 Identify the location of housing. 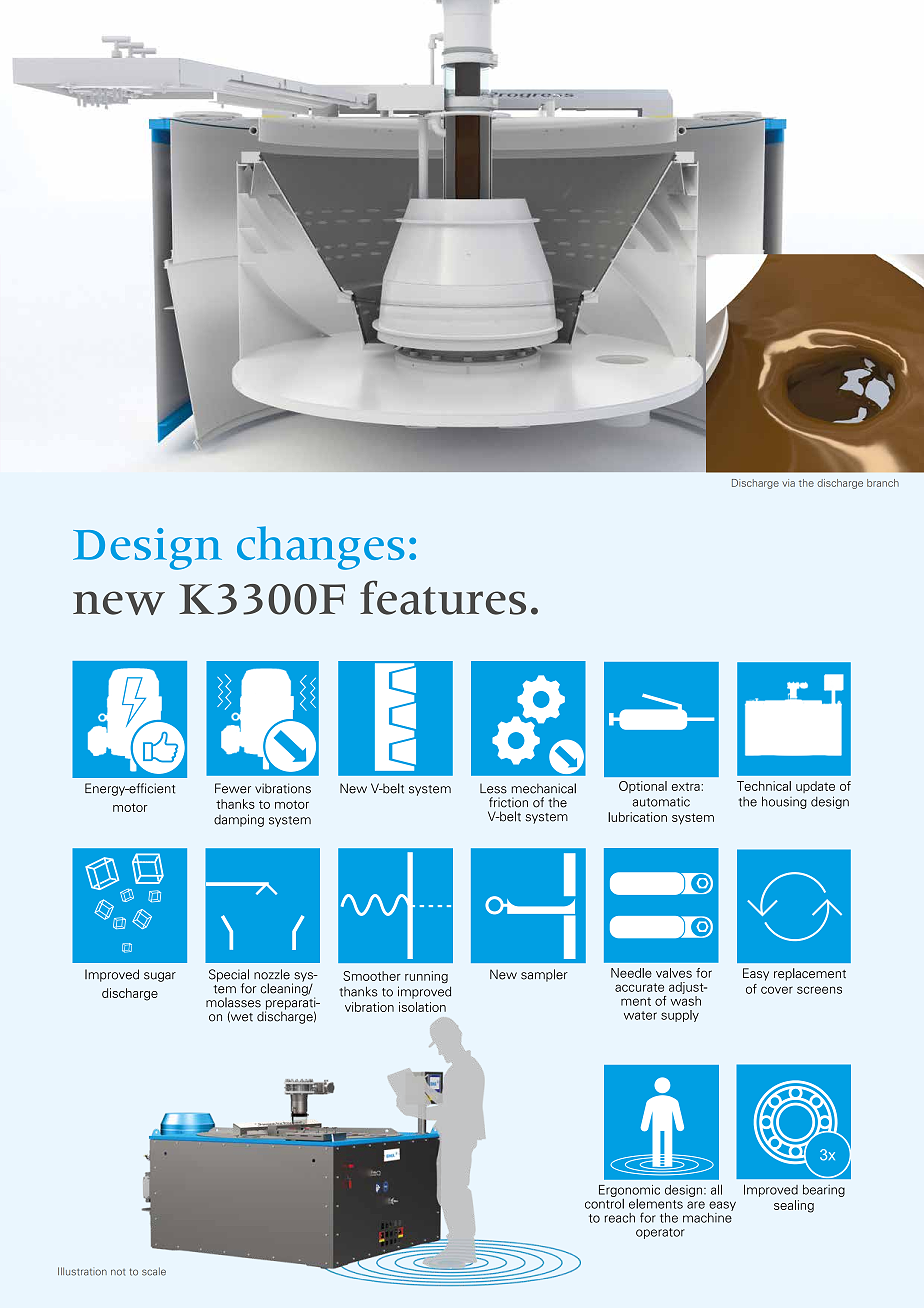
(784, 802).
